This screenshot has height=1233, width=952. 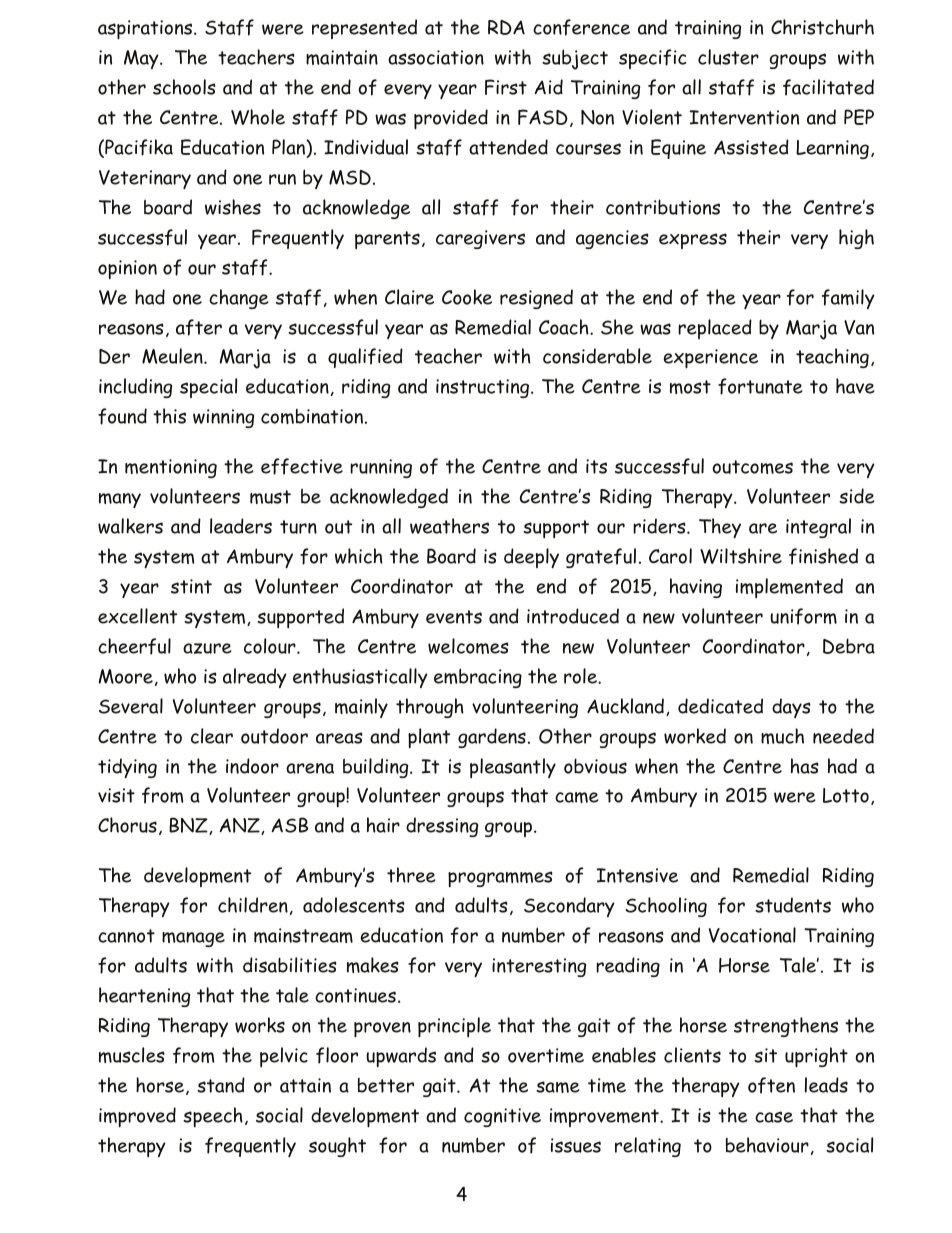 I want to click on schools, so click(x=184, y=87).
